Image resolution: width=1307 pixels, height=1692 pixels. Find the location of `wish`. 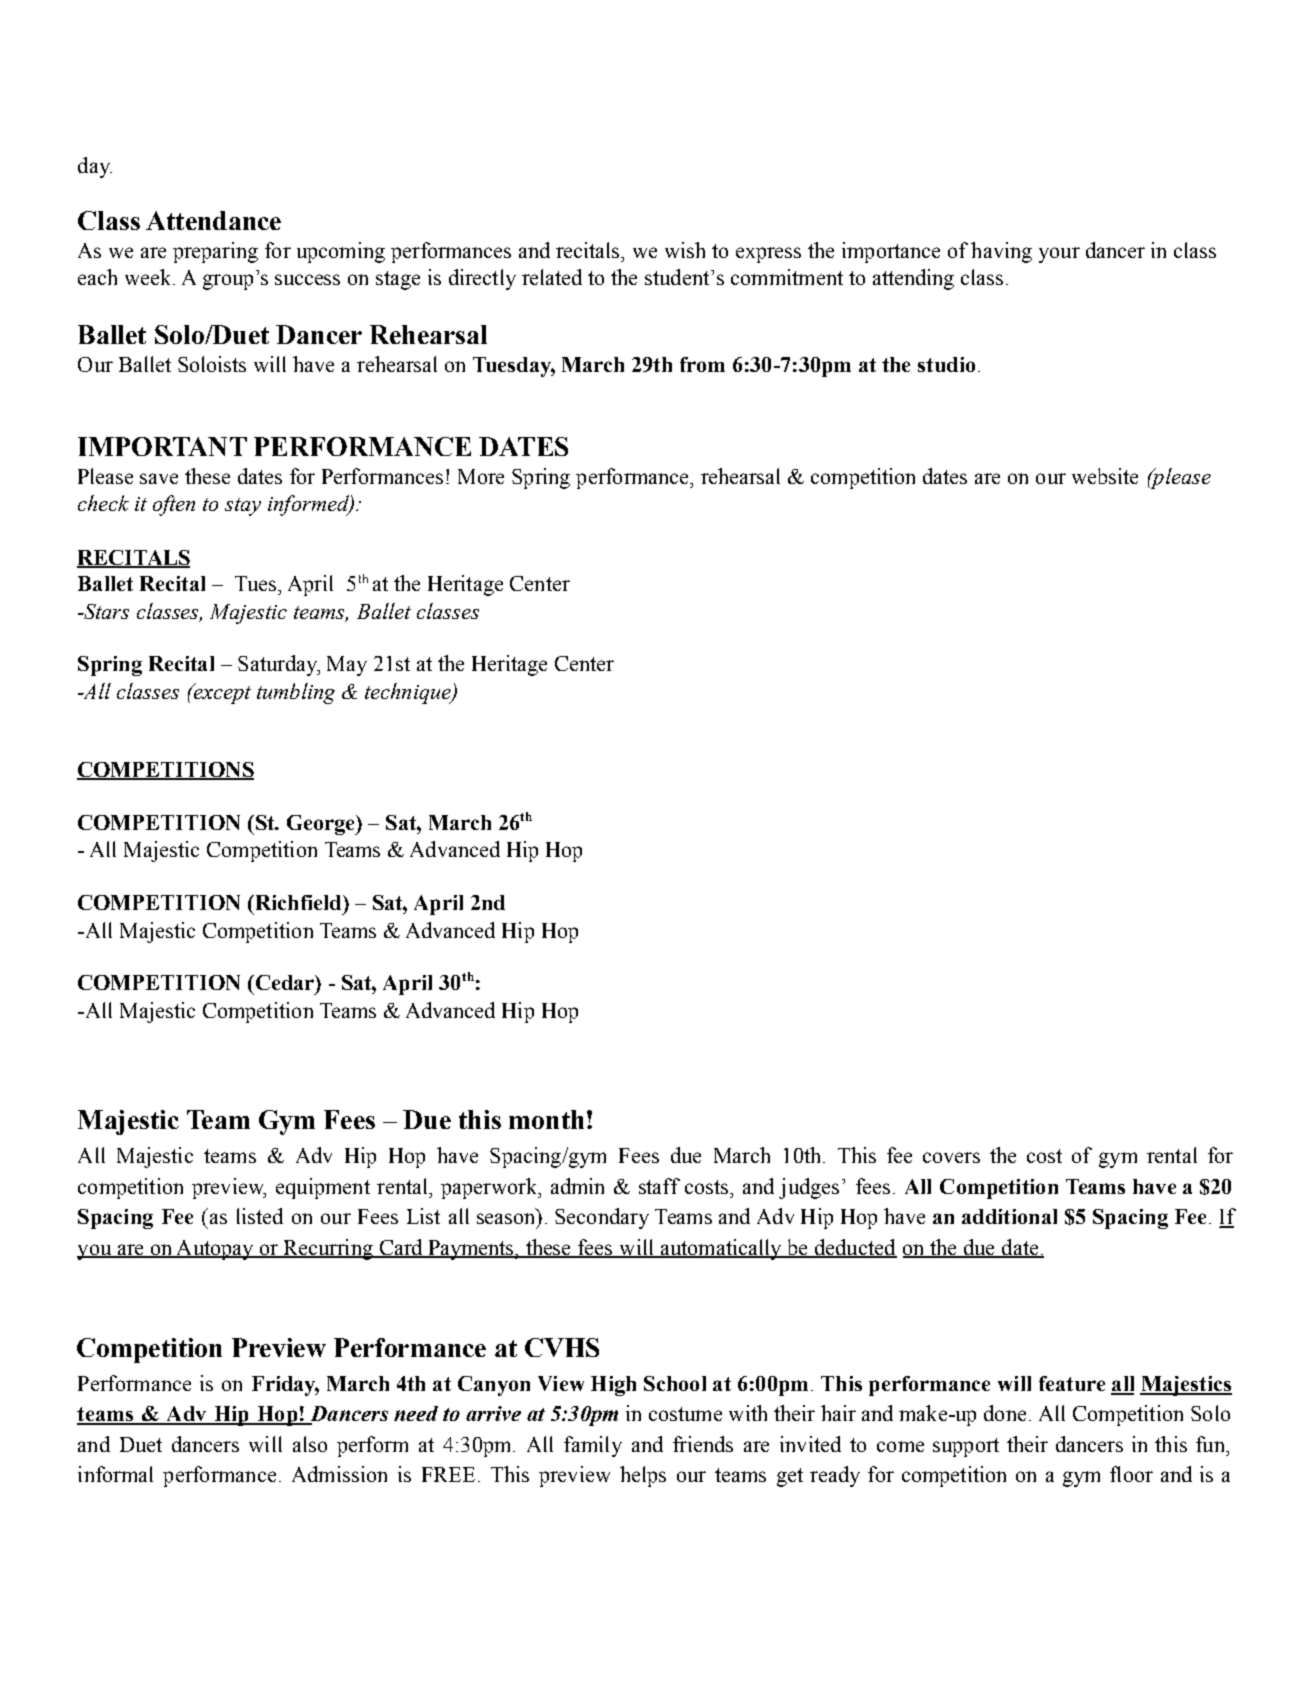

wish is located at coordinates (685, 250).
